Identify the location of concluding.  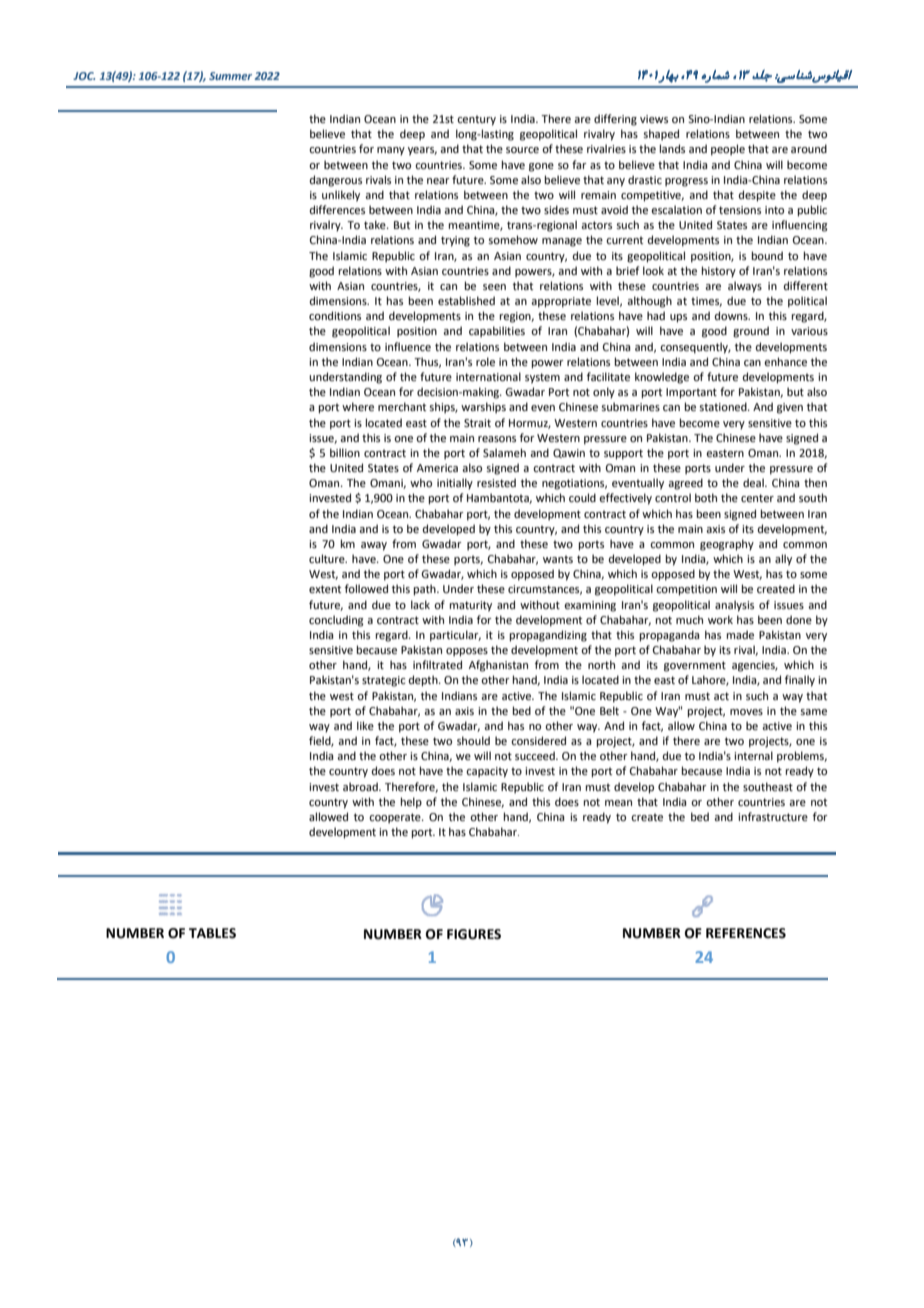
(336, 621).
